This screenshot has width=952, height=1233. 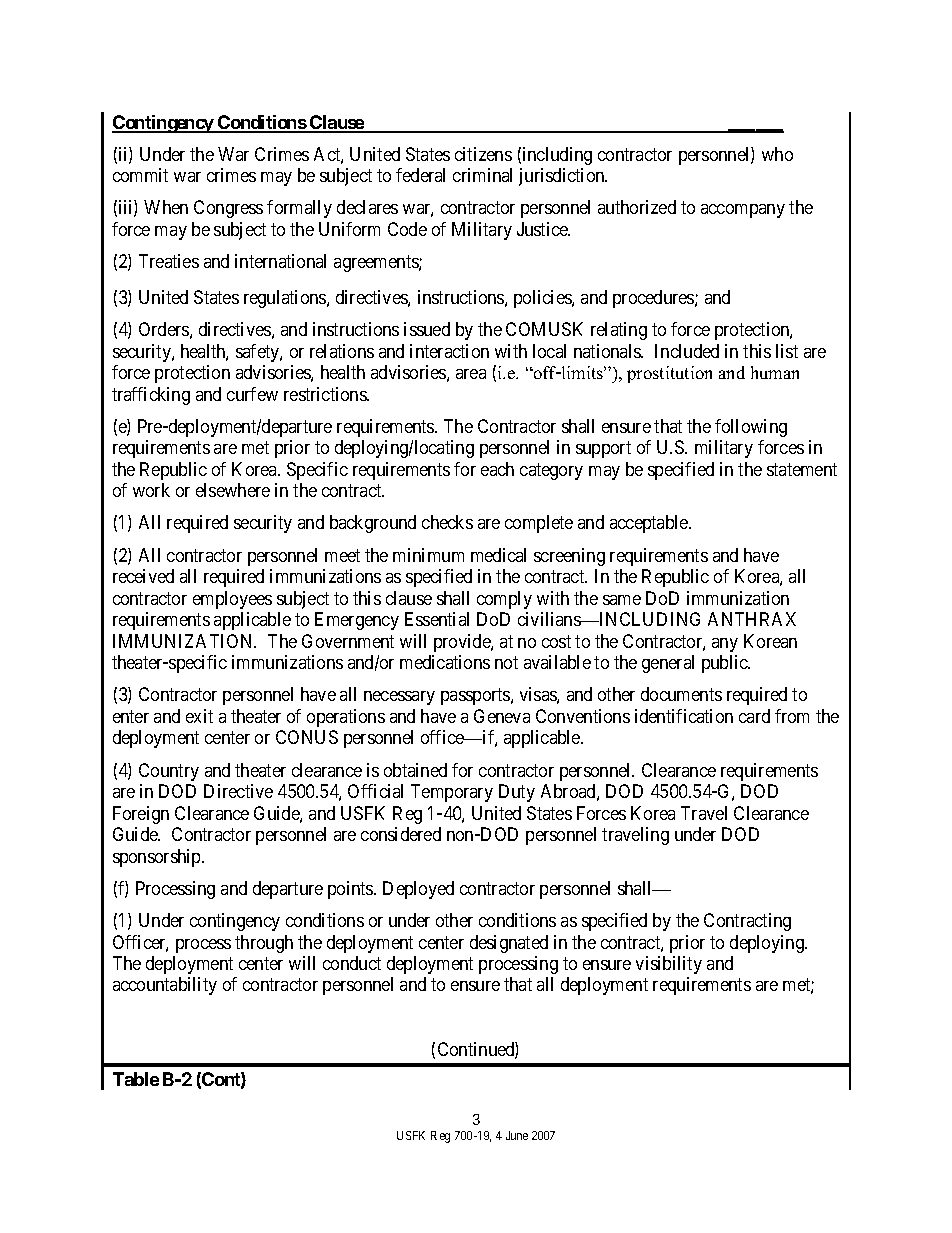 I want to click on accountability, so click(x=165, y=986).
